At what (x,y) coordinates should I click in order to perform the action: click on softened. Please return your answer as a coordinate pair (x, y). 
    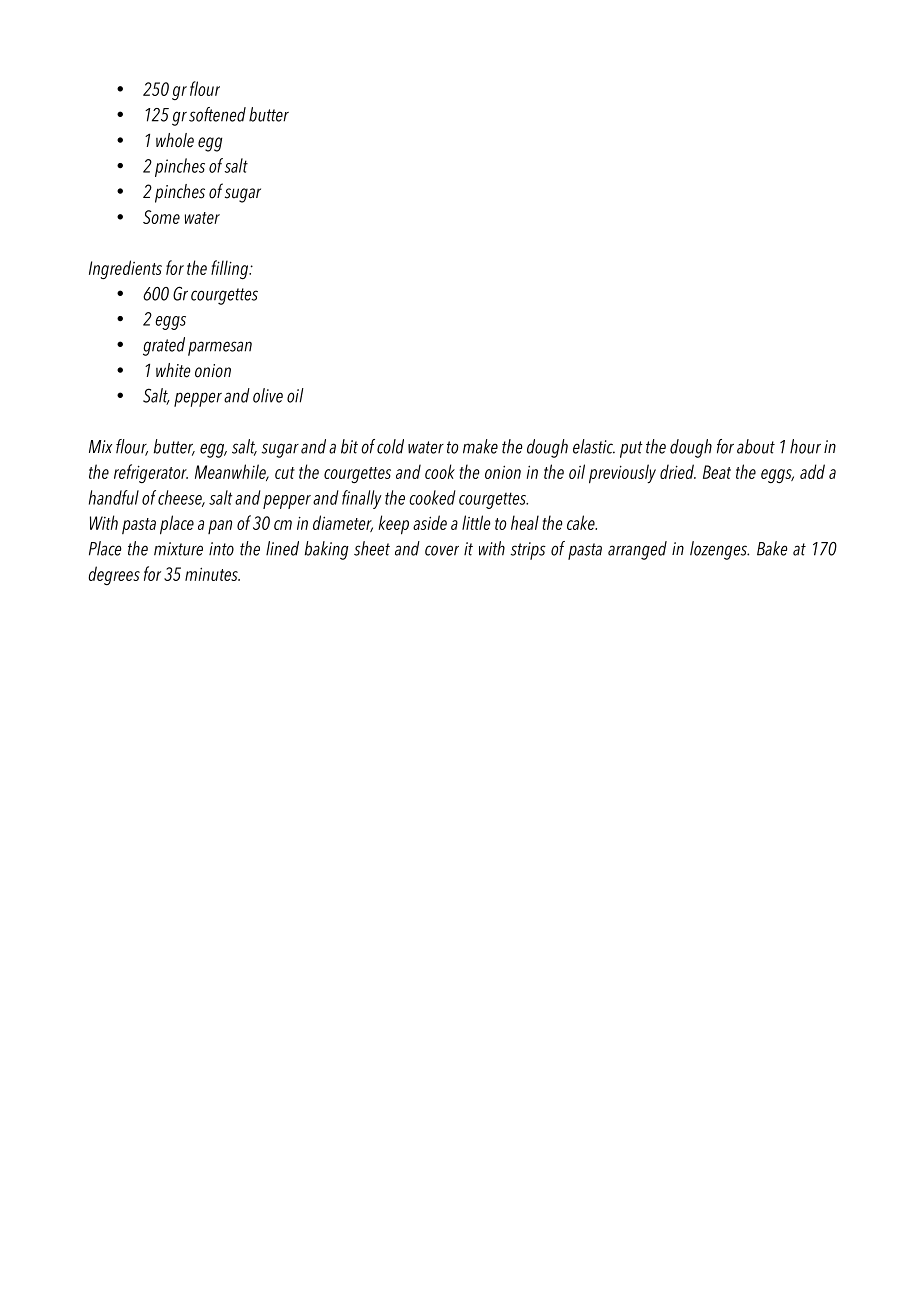
    Looking at the image, I should click on (217, 114).
